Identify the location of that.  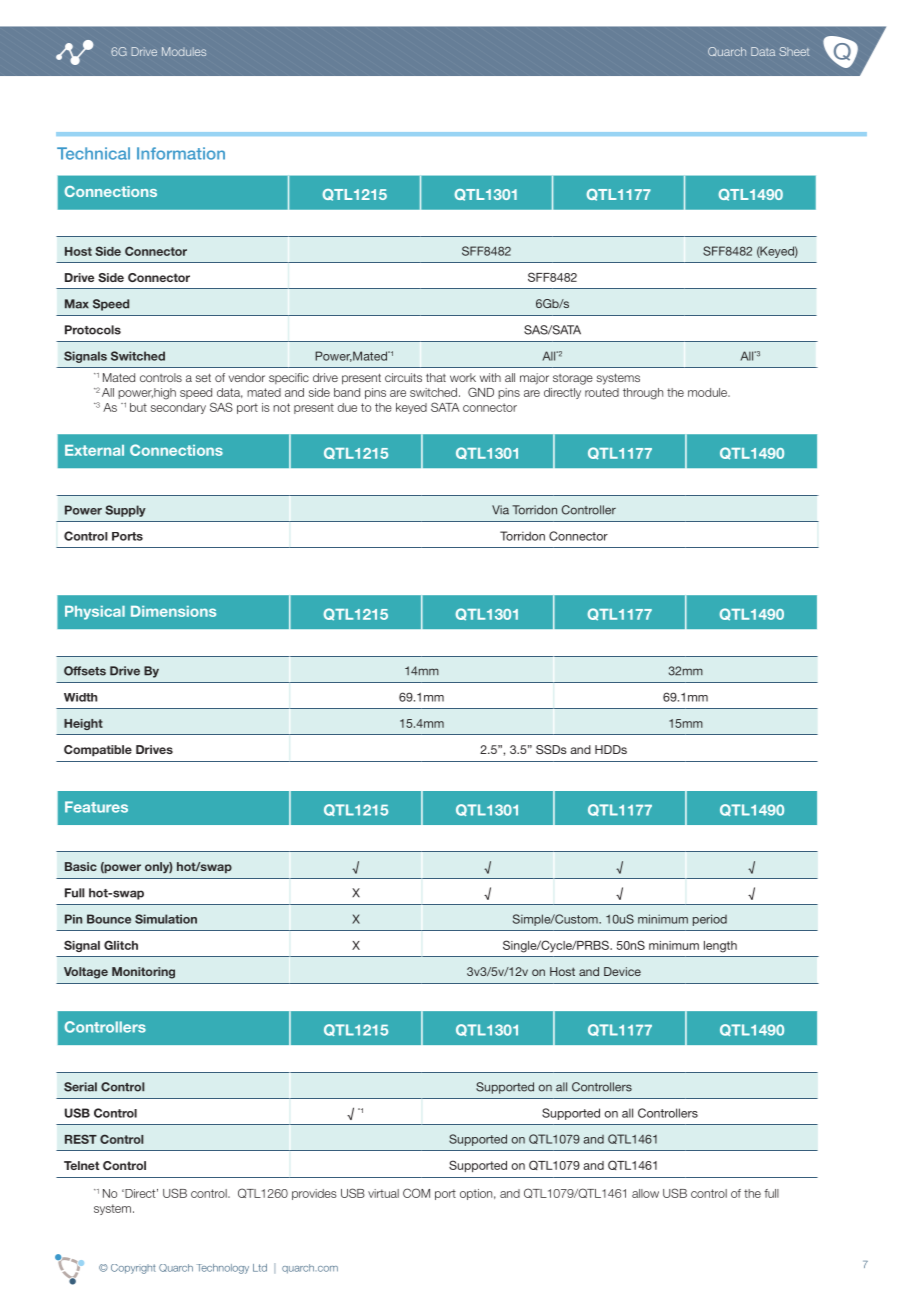
(436, 377).
